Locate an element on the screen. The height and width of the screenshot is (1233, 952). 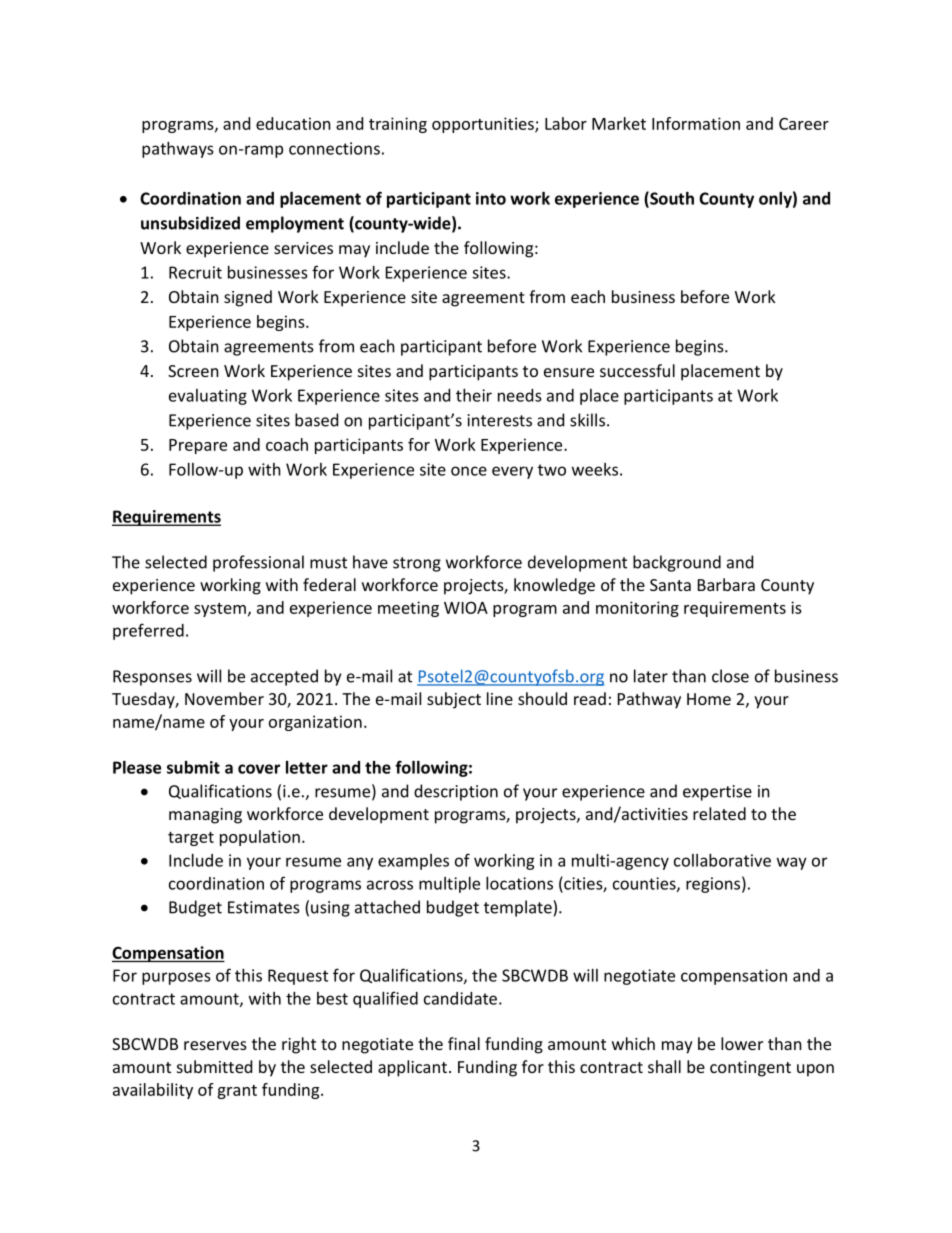
meeting is located at coordinates (408, 609).
